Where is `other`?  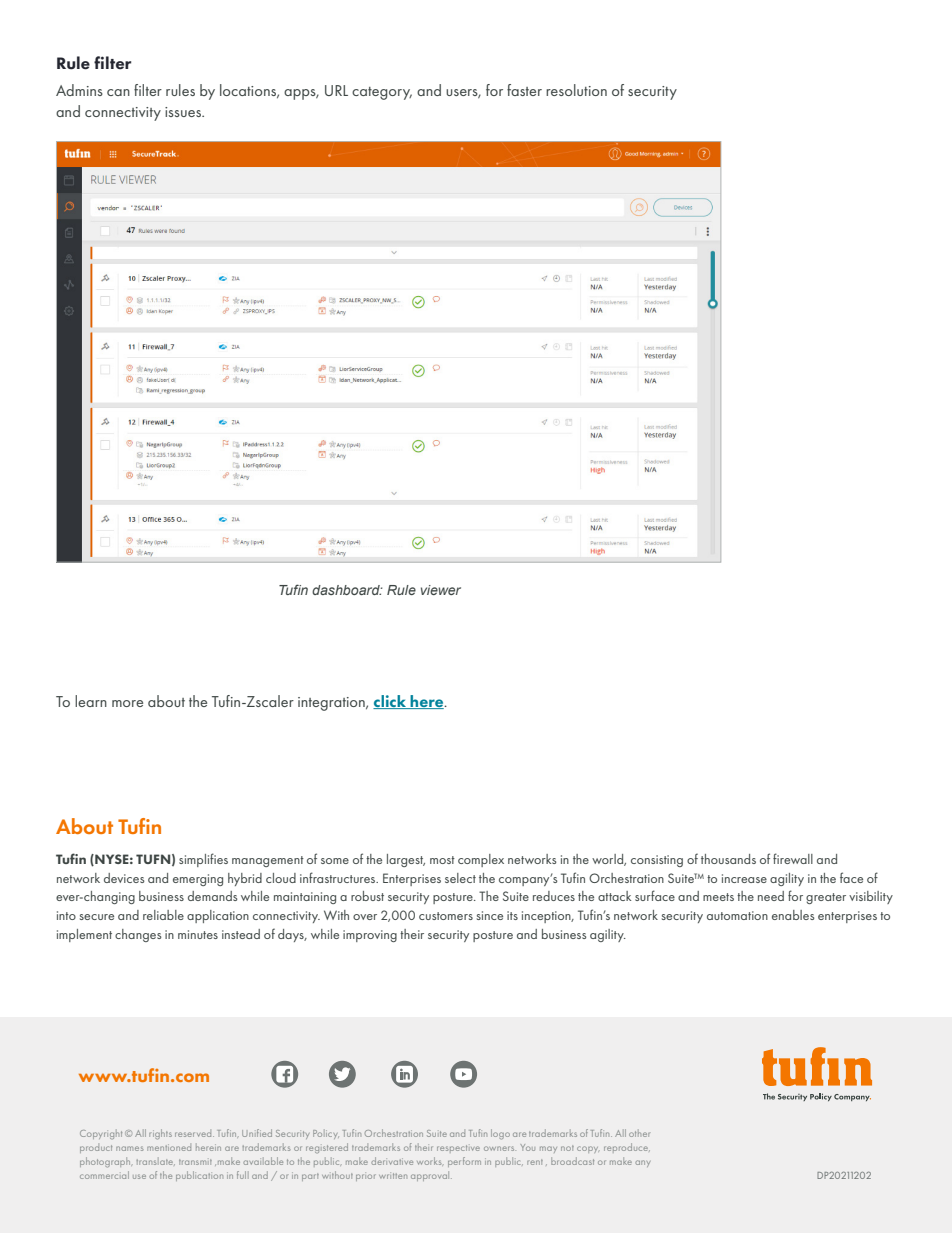 other is located at coordinates (639, 1133).
